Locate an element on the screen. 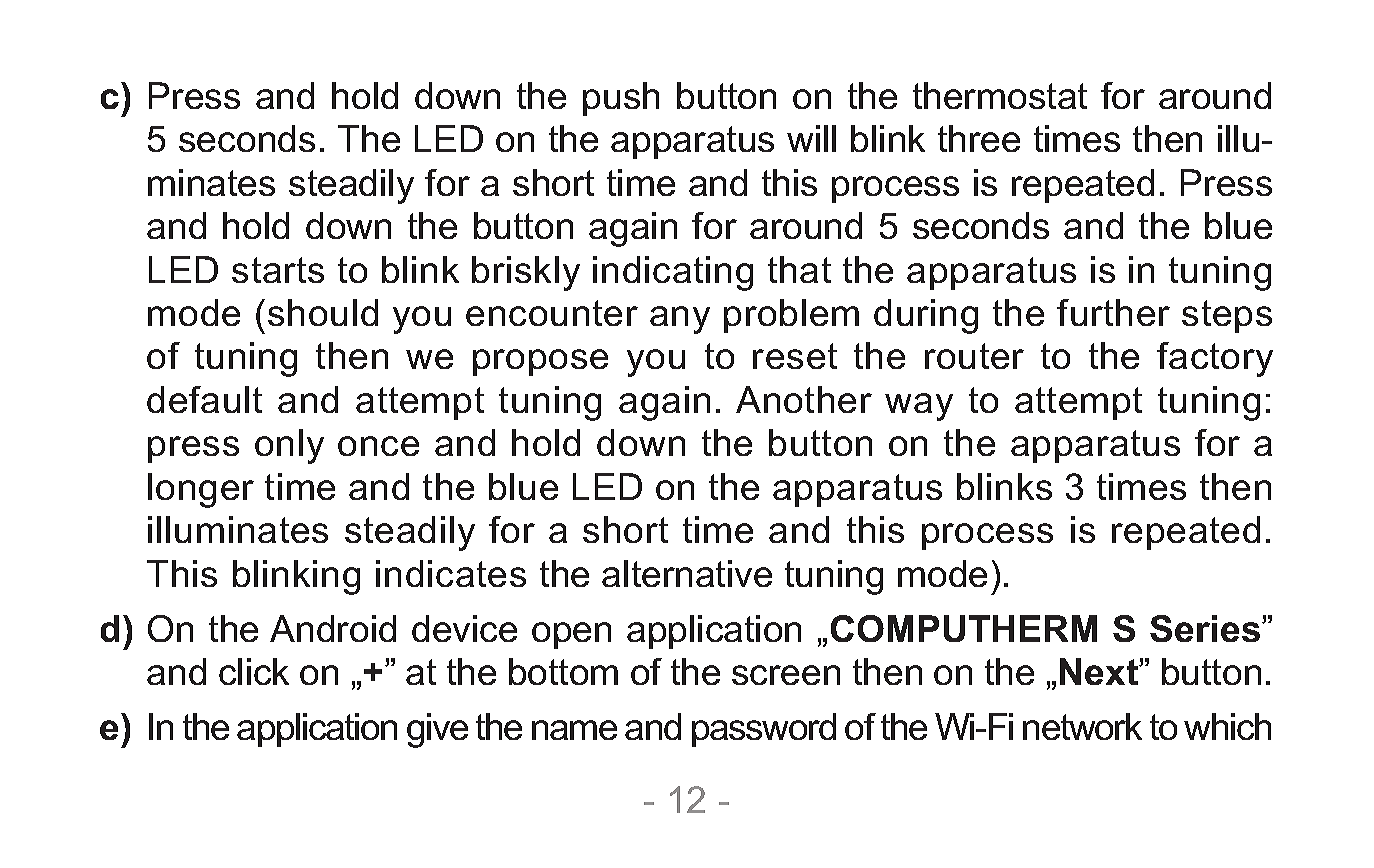 This screenshot has width=1374, height=868. thermostat is located at coordinates (1000, 95).
